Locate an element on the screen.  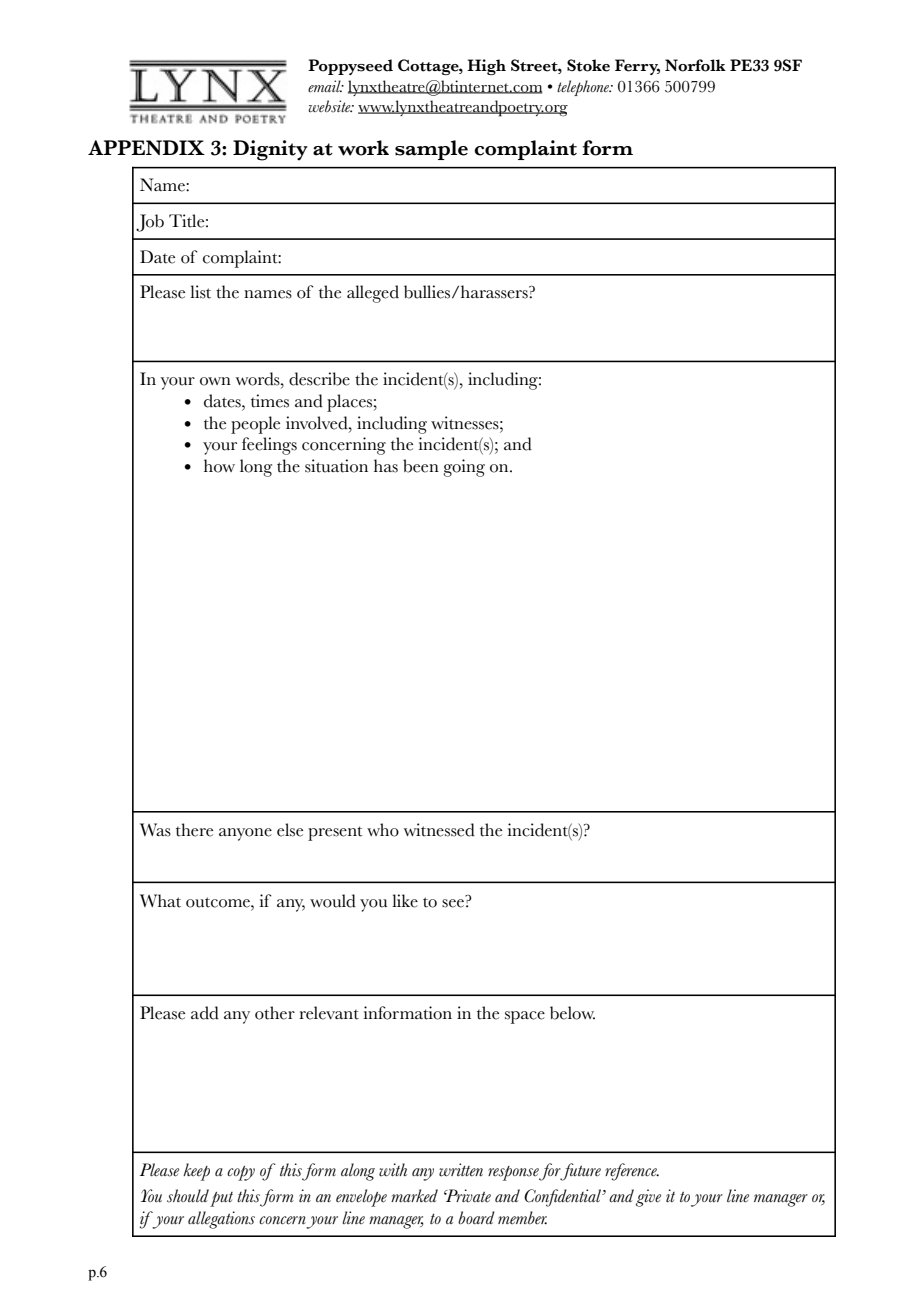
going is located at coordinates (464, 468).
